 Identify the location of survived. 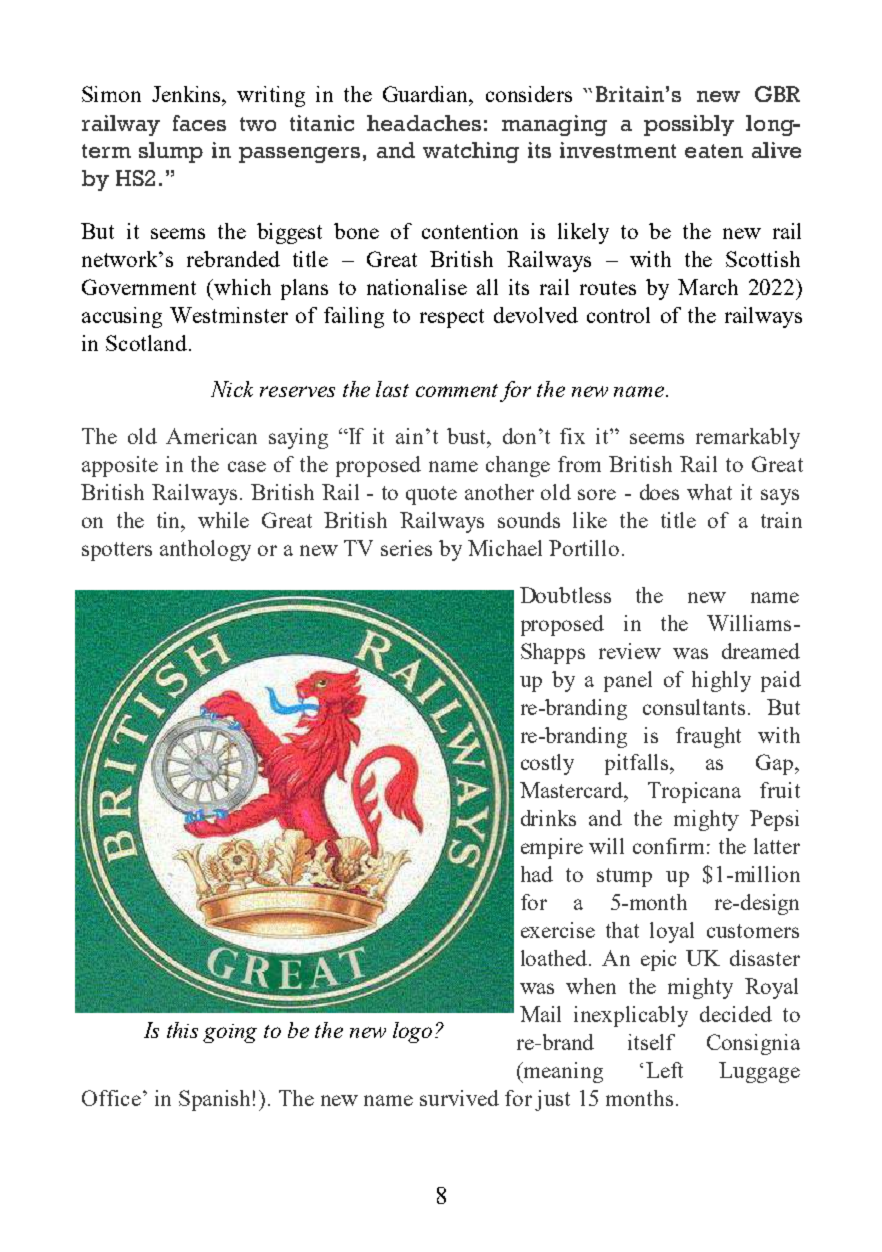
(459, 1098).
